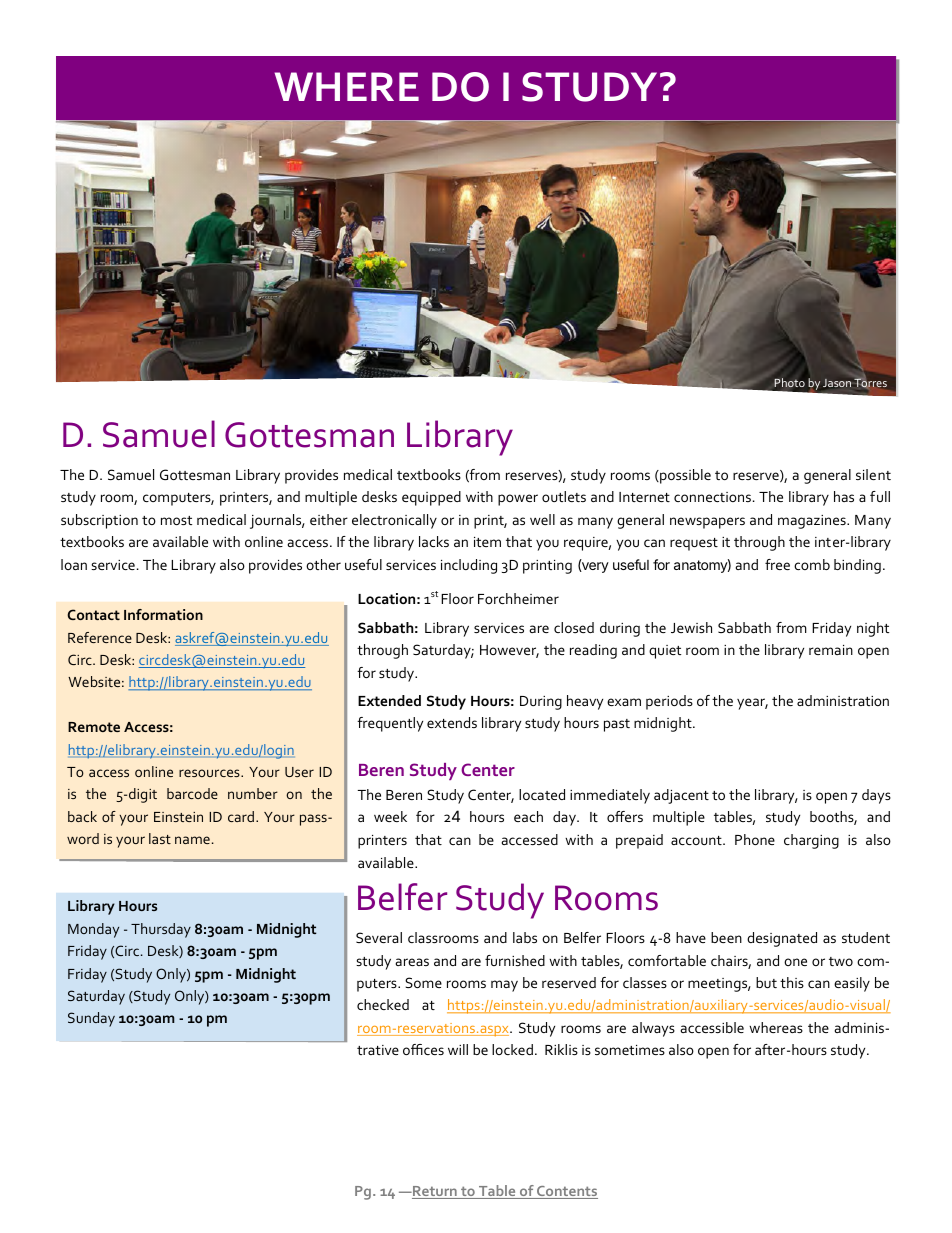  Describe the element at coordinates (192, 793) in the screenshot. I see `barcode` at that location.
